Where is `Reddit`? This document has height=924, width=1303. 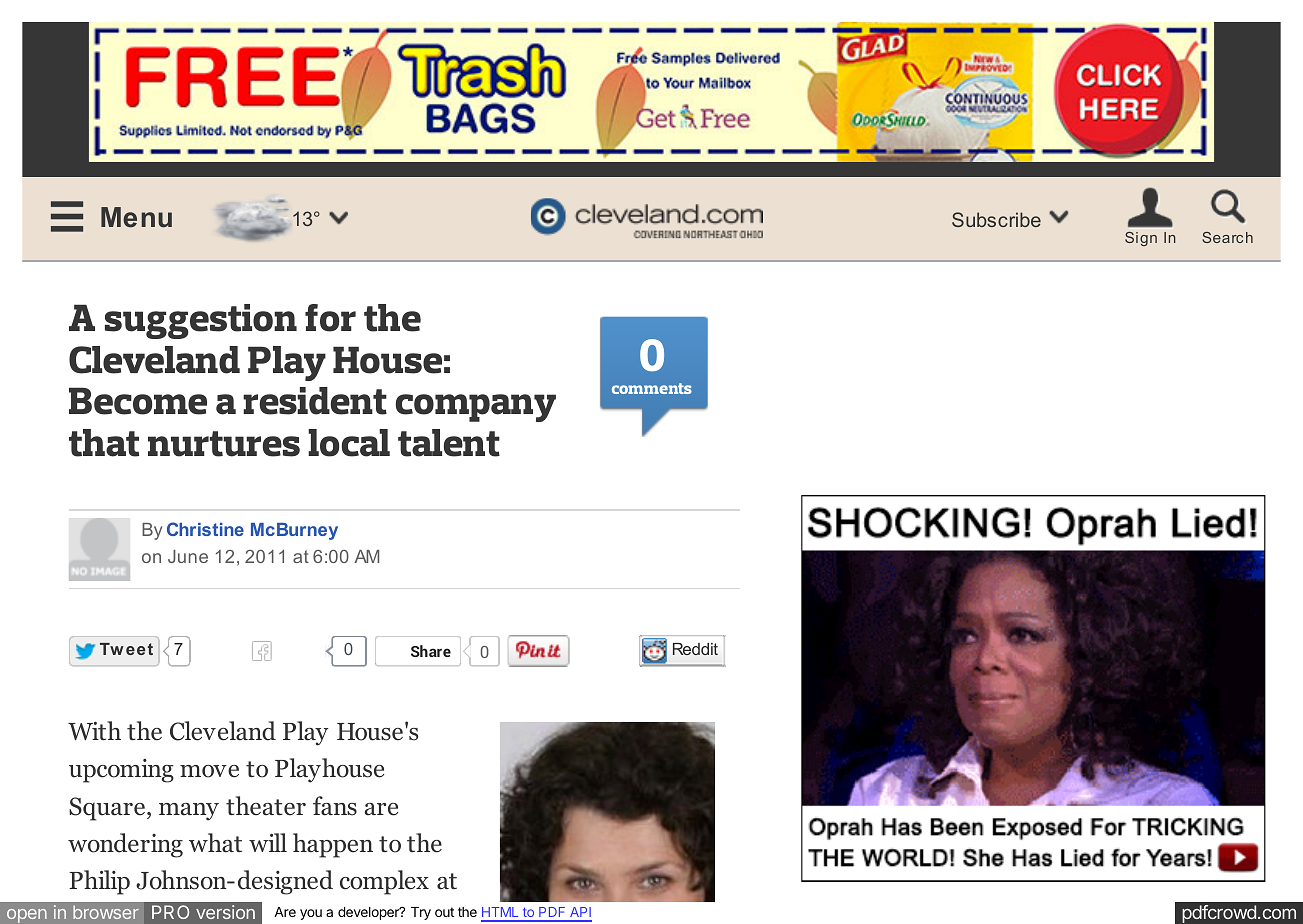
Reddit is located at coordinates (695, 649).
